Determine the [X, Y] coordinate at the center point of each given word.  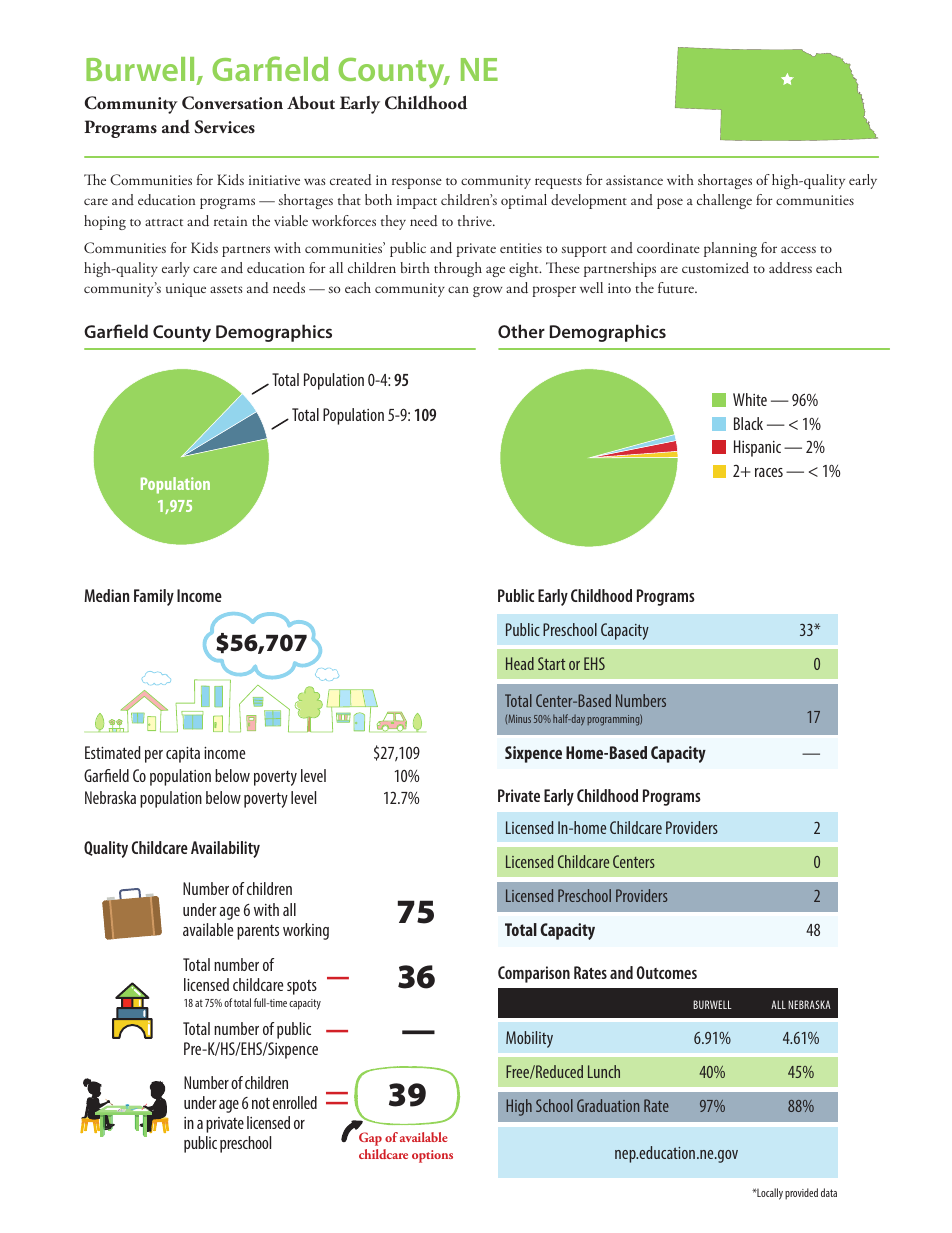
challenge [724, 201]
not [261, 1103]
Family [154, 597]
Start [551, 663]
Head [520, 663]
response [417, 183]
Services [224, 127]
